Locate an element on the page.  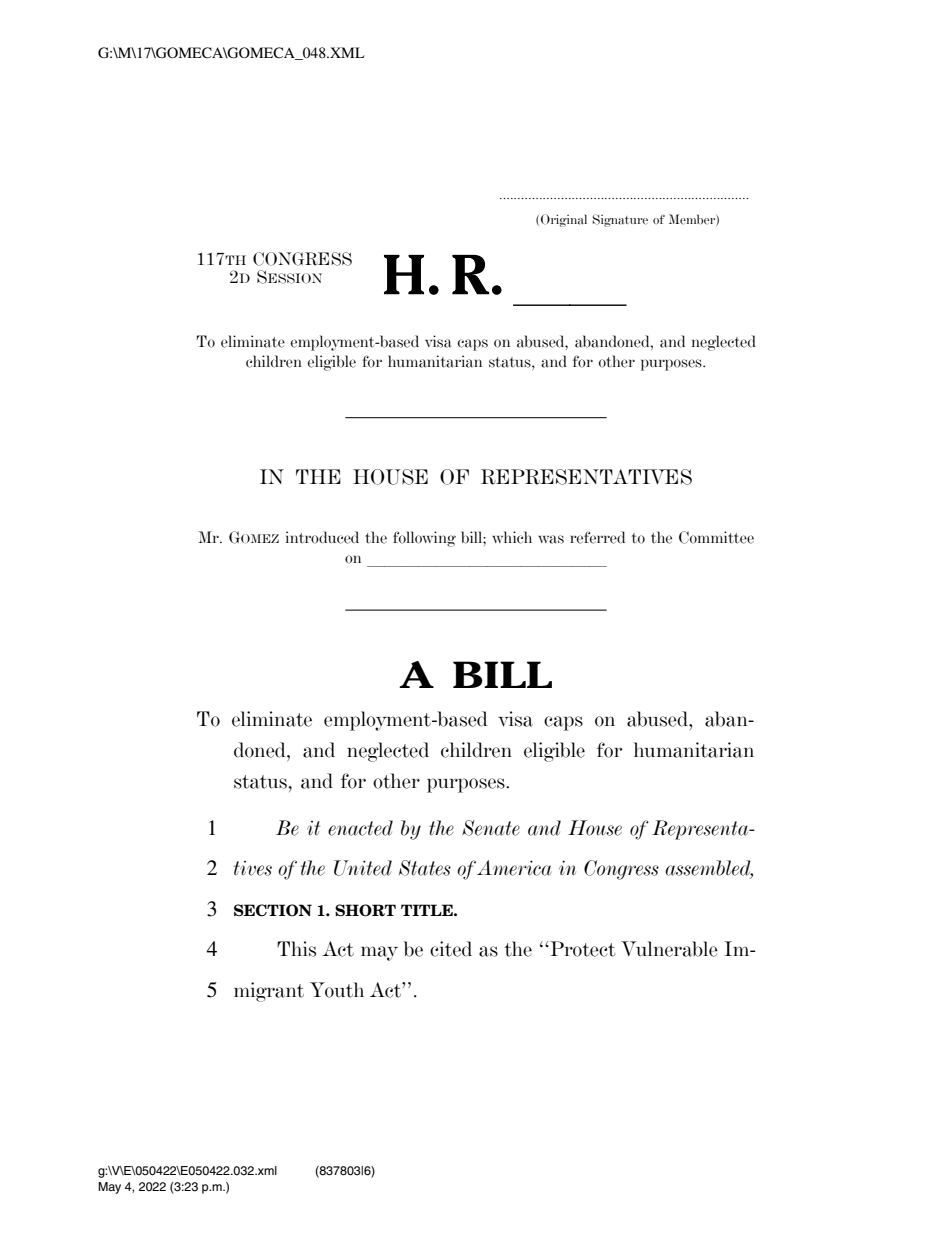
introduced is located at coordinates (322, 537).
